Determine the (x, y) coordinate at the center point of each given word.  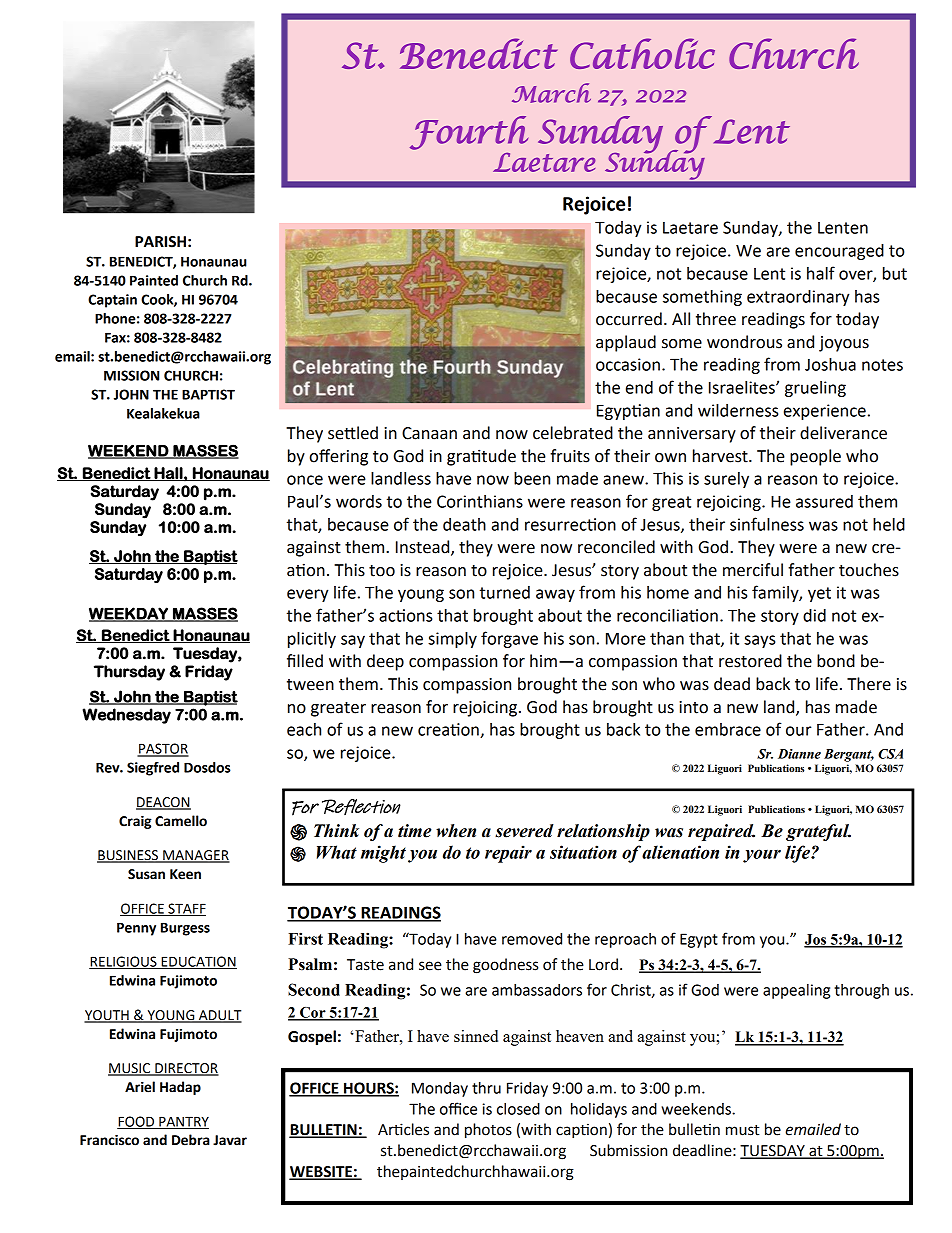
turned (505, 592)
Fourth (469, 133)
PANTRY (183, 1122)
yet (819, 594)
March (551, 93)
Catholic (642, 53)
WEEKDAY (129, 614)
